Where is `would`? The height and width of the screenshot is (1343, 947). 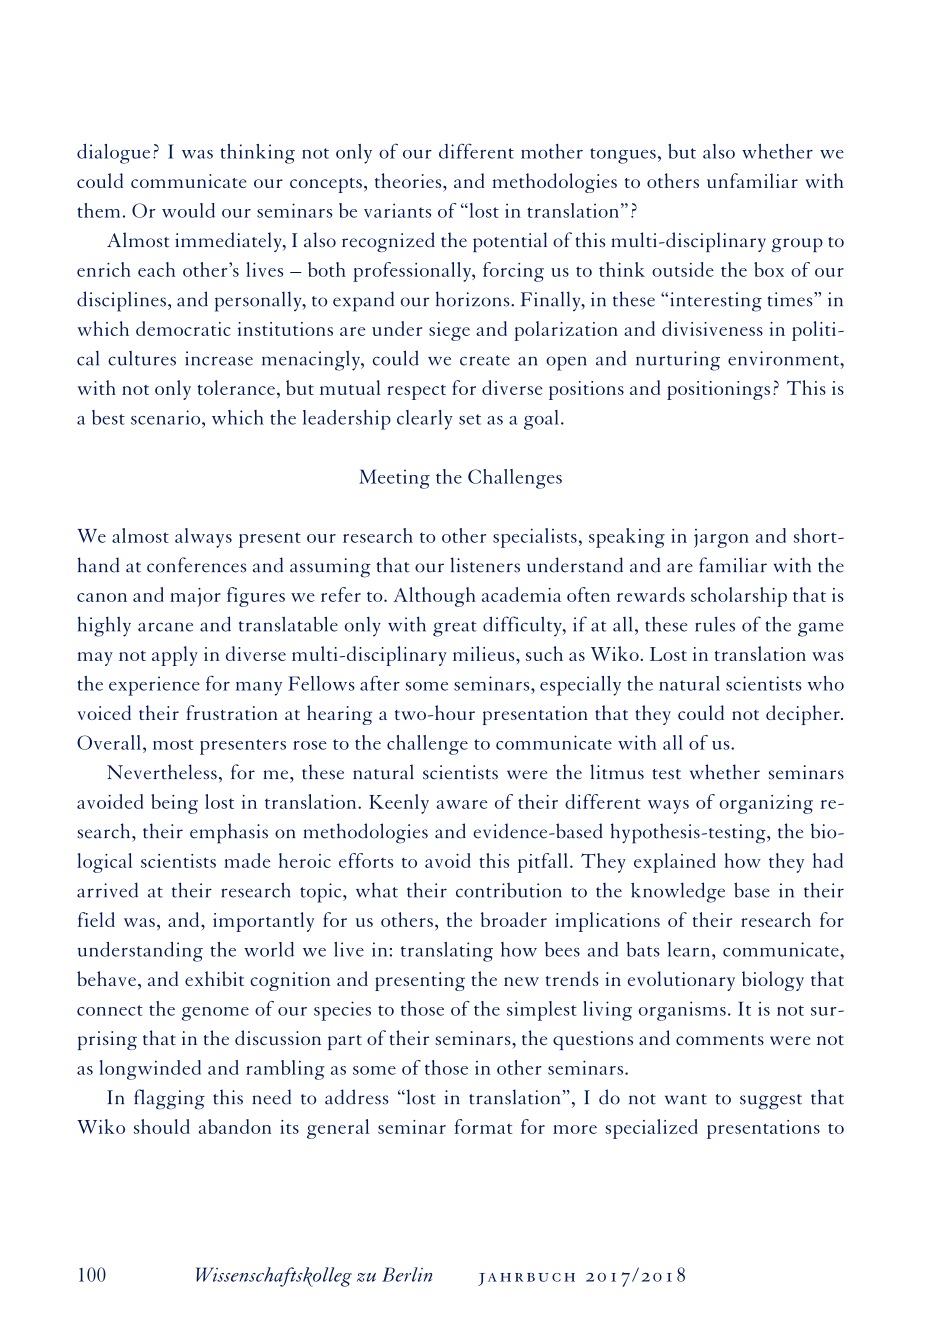
would is located at coordinates (188, 210).
